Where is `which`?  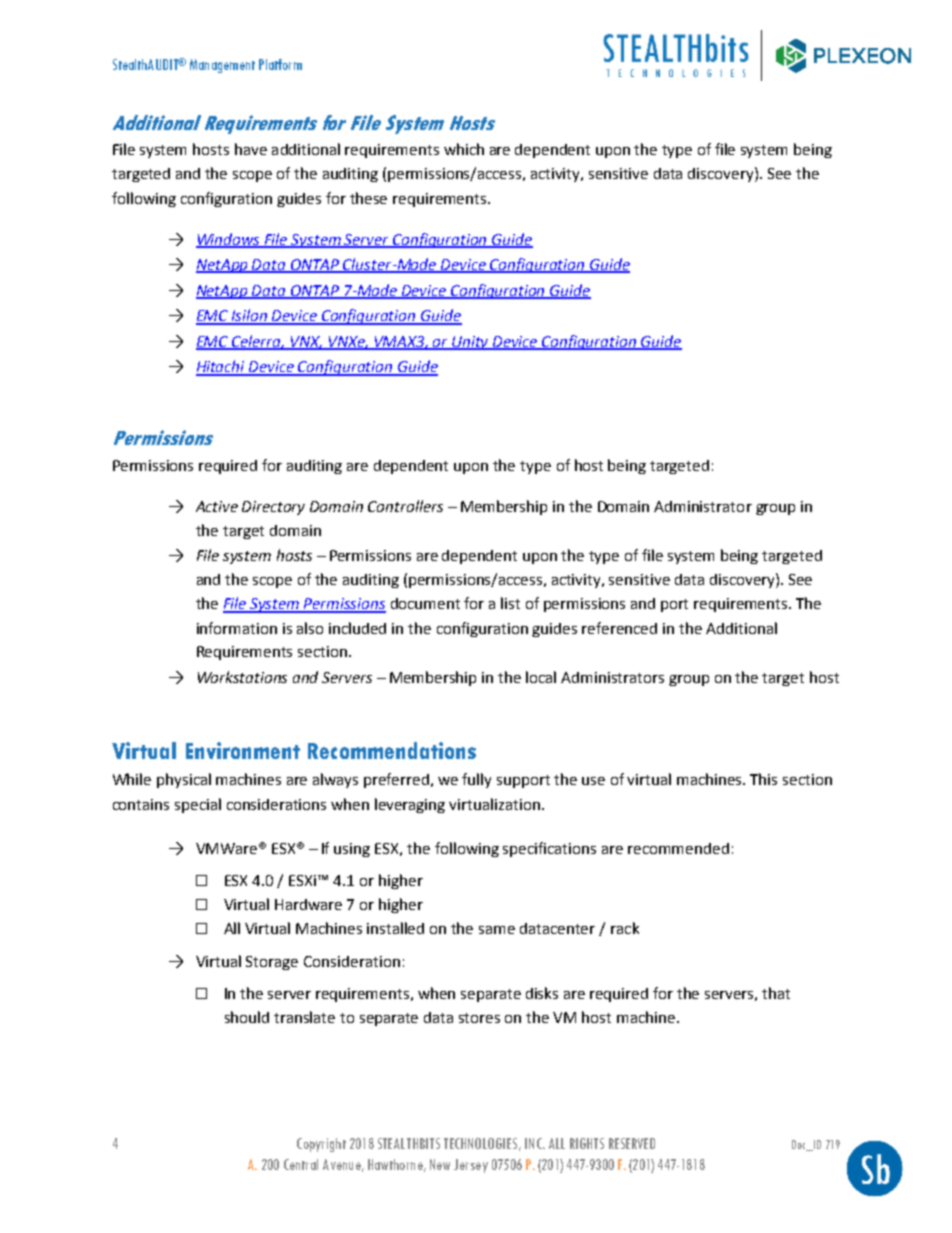
which is located at coordinates (464, 149).
